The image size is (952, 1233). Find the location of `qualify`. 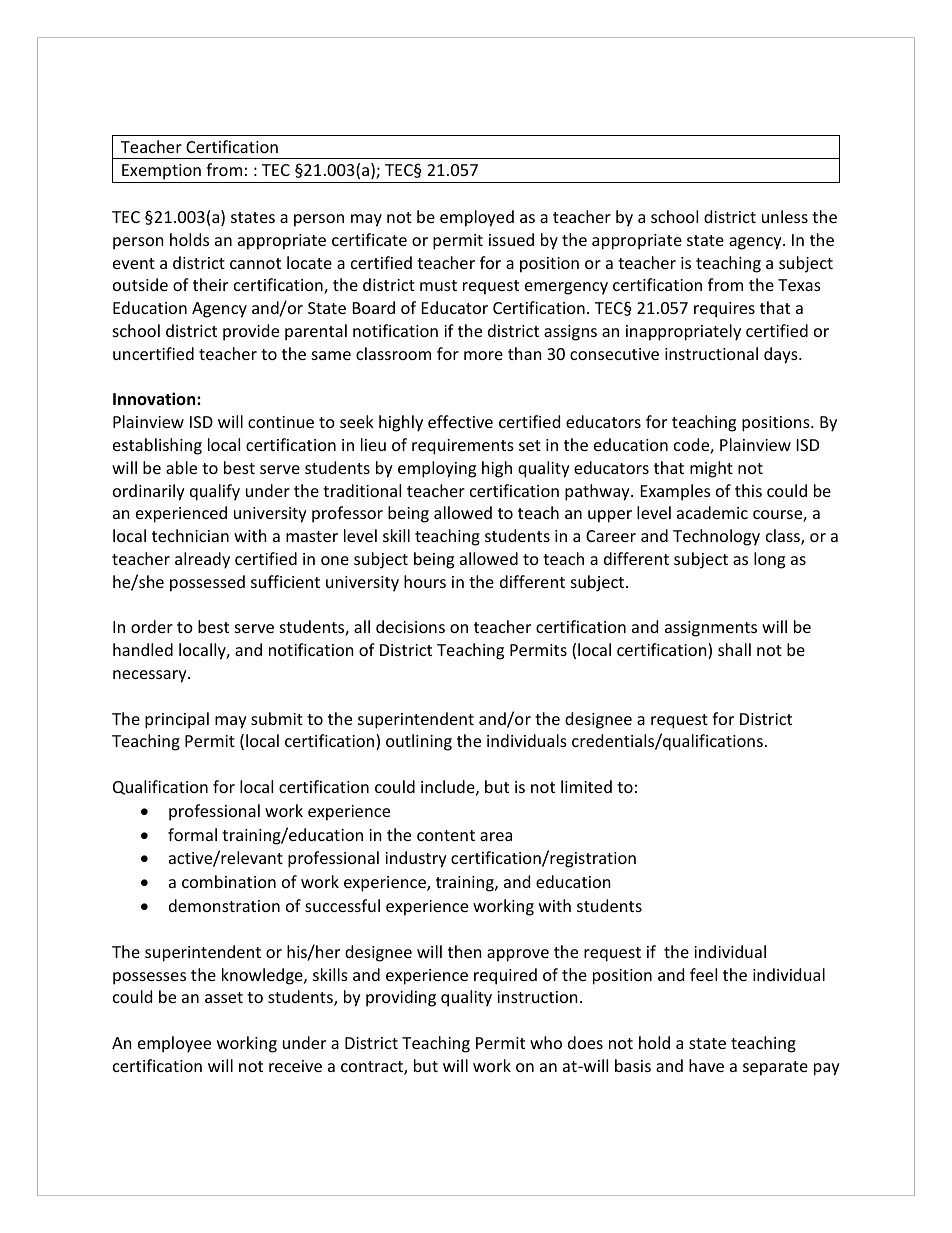

qualify is located at coordinates (215, 492).
